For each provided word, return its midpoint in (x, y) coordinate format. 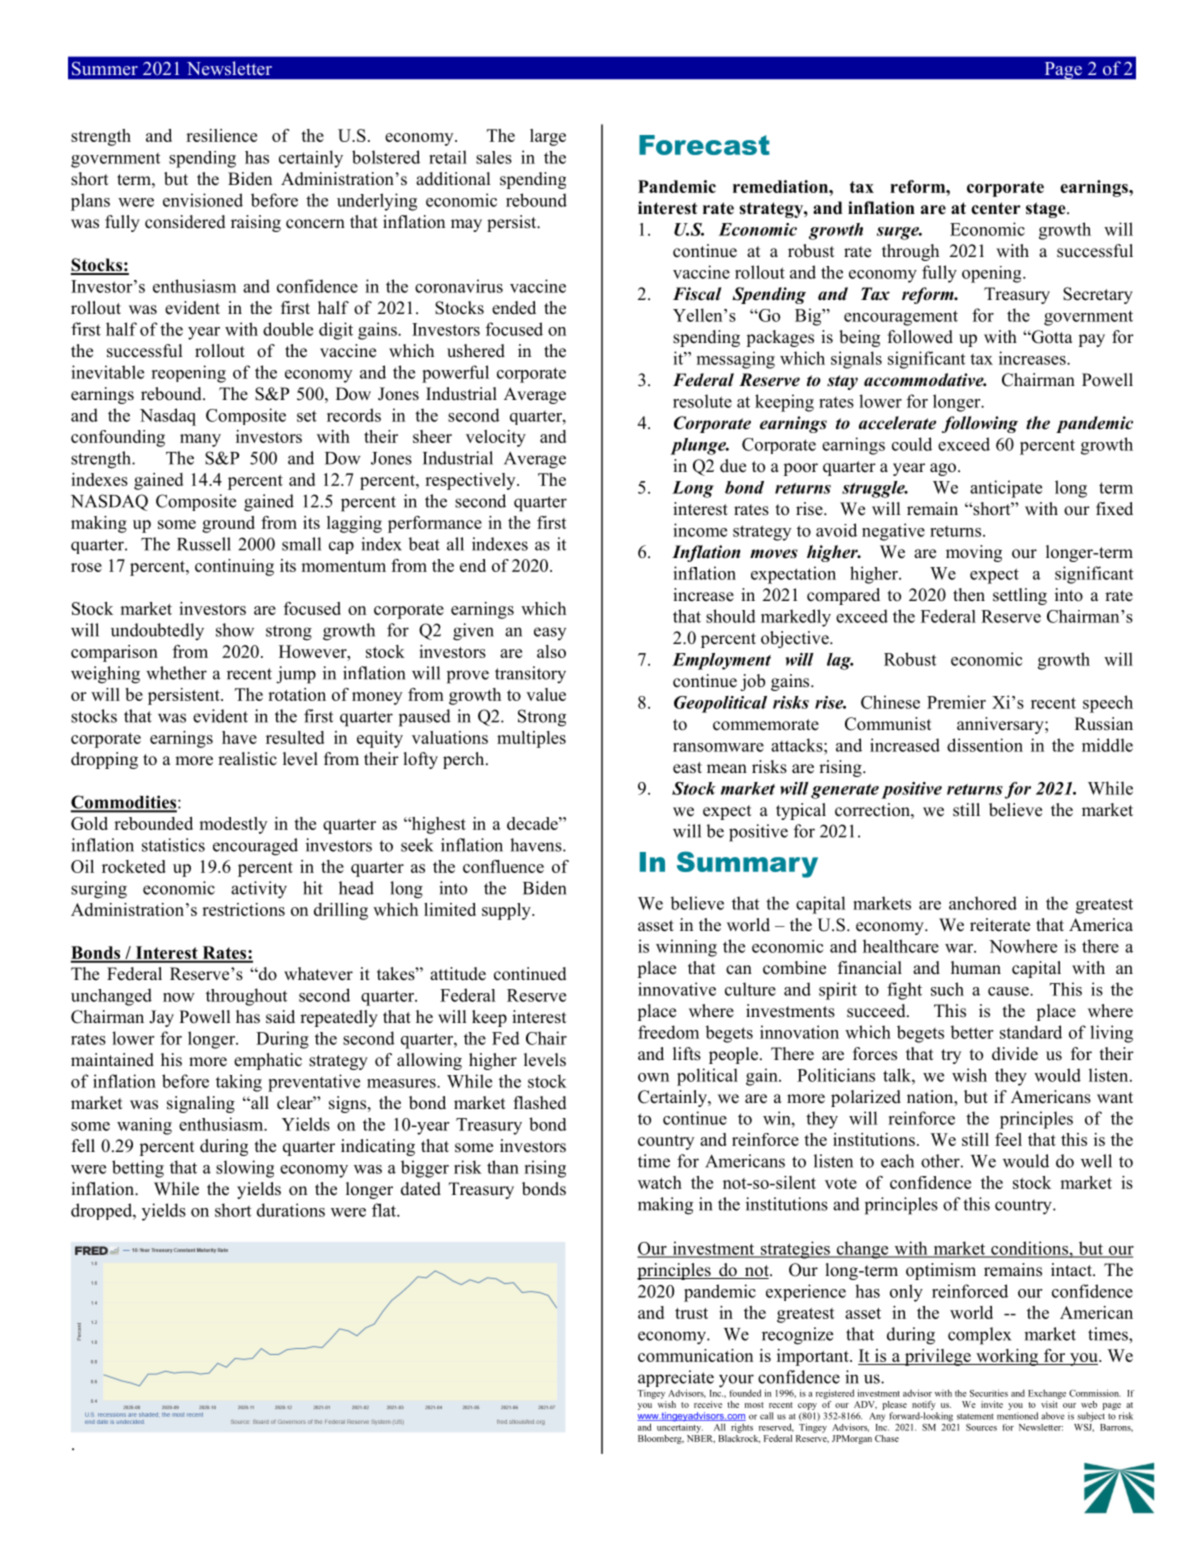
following (980, 424)
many (200, 440)
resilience (221, 135)
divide (1015, 1054)
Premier (956, 702)
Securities (989, 1393)
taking (239, 1083)
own (653, 1077)
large (548, 137)
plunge (699, 446)
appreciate (676, 1380)
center (996, 208)
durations (291, 1210)
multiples (531, 739)
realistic (247, 759)
